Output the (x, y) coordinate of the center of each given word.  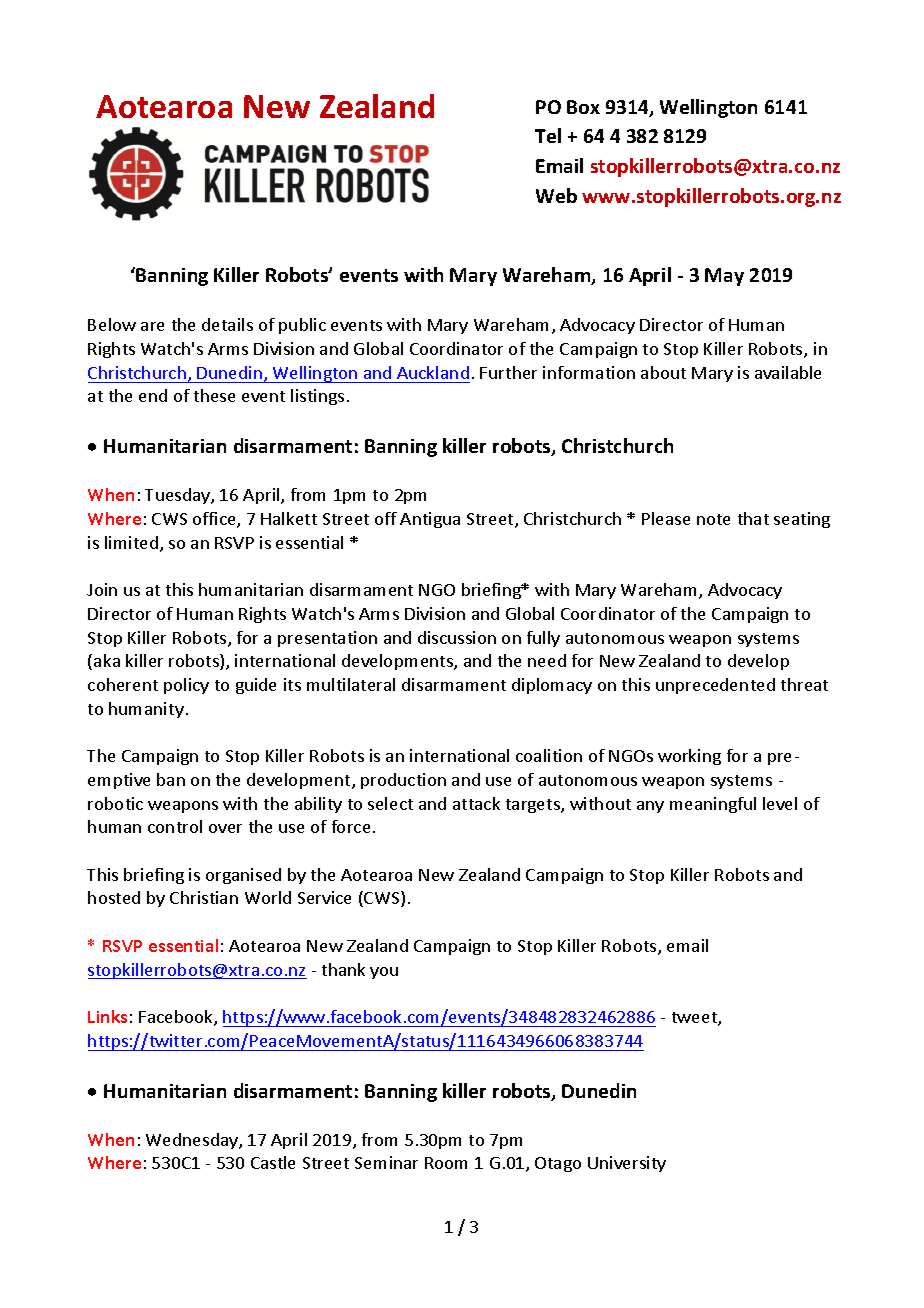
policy (186, 686)
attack (476, 803)
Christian (204, 897)
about (663, 372)
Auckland (433, 372)
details (227, 324)
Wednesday (193, 1141)
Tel (548, 135)
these (214, 395)
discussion (457, 637)
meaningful (713, 805)
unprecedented (715, 686)
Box (583, 107)
